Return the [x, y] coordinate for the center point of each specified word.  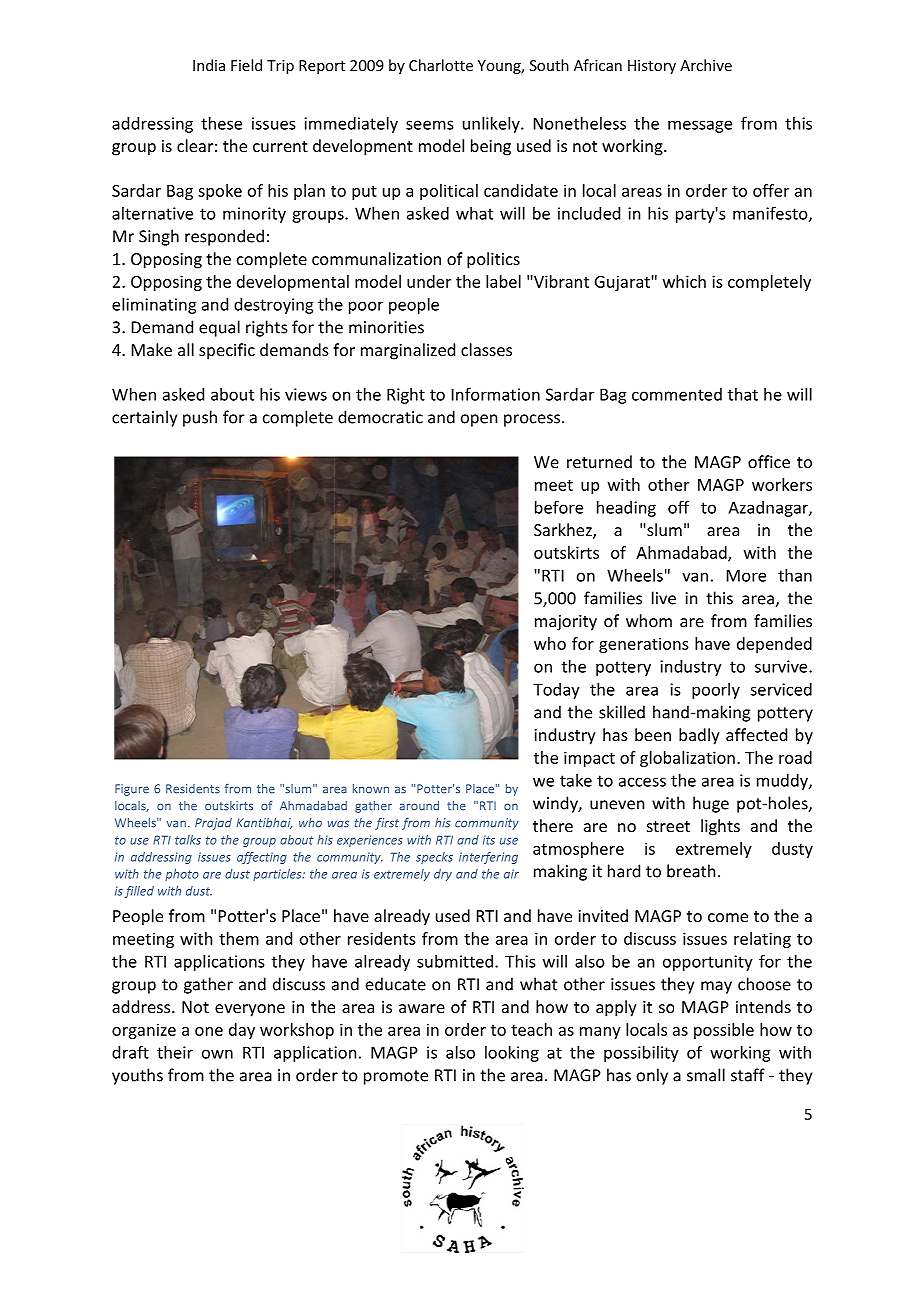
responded [224, 237]
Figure [132, 790]
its [489, 840]
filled [139, 892]
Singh [159, 237]
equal [219, 328]
